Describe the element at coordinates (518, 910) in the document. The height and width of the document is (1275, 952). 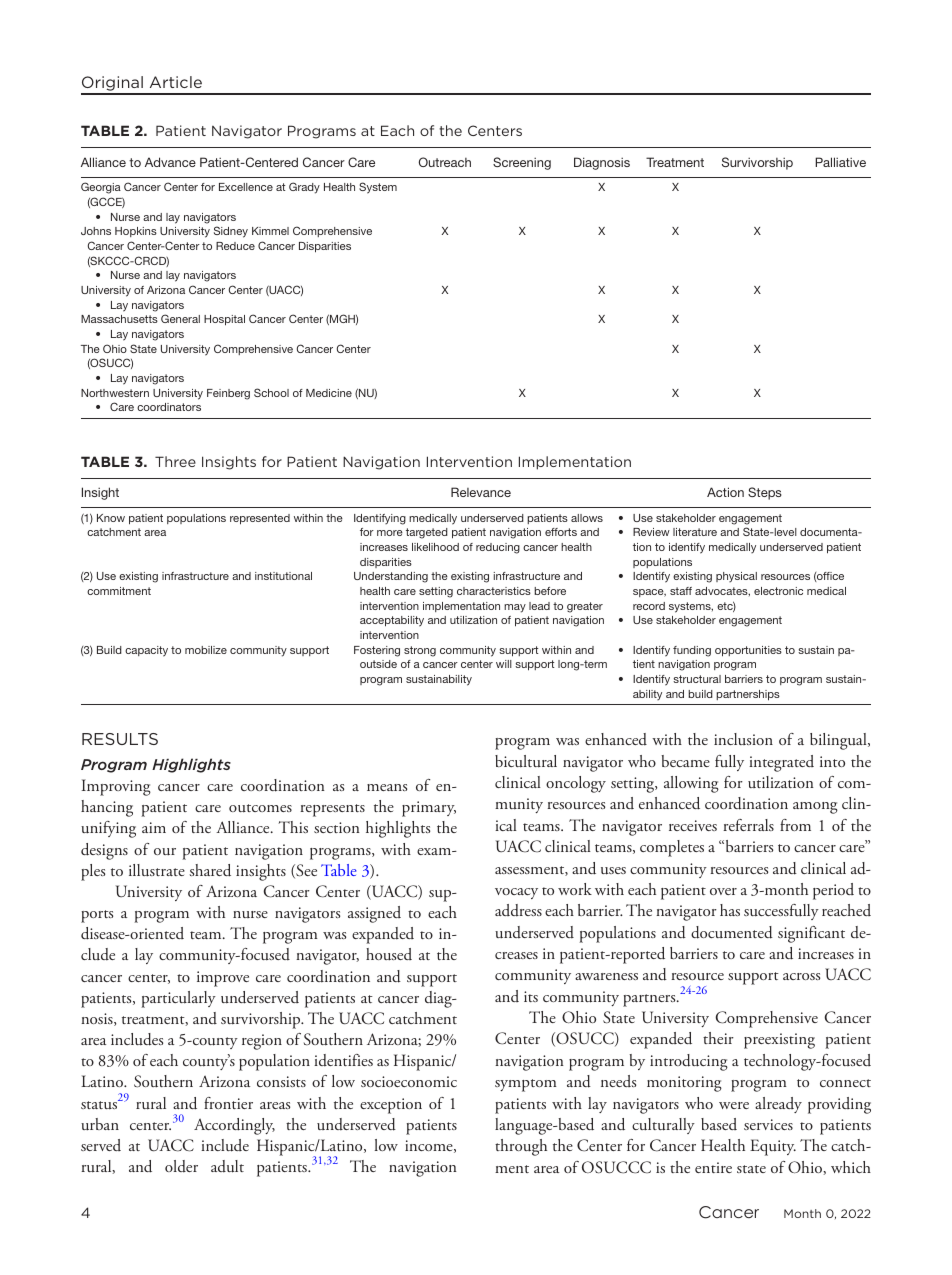
I see `address` at that location.
